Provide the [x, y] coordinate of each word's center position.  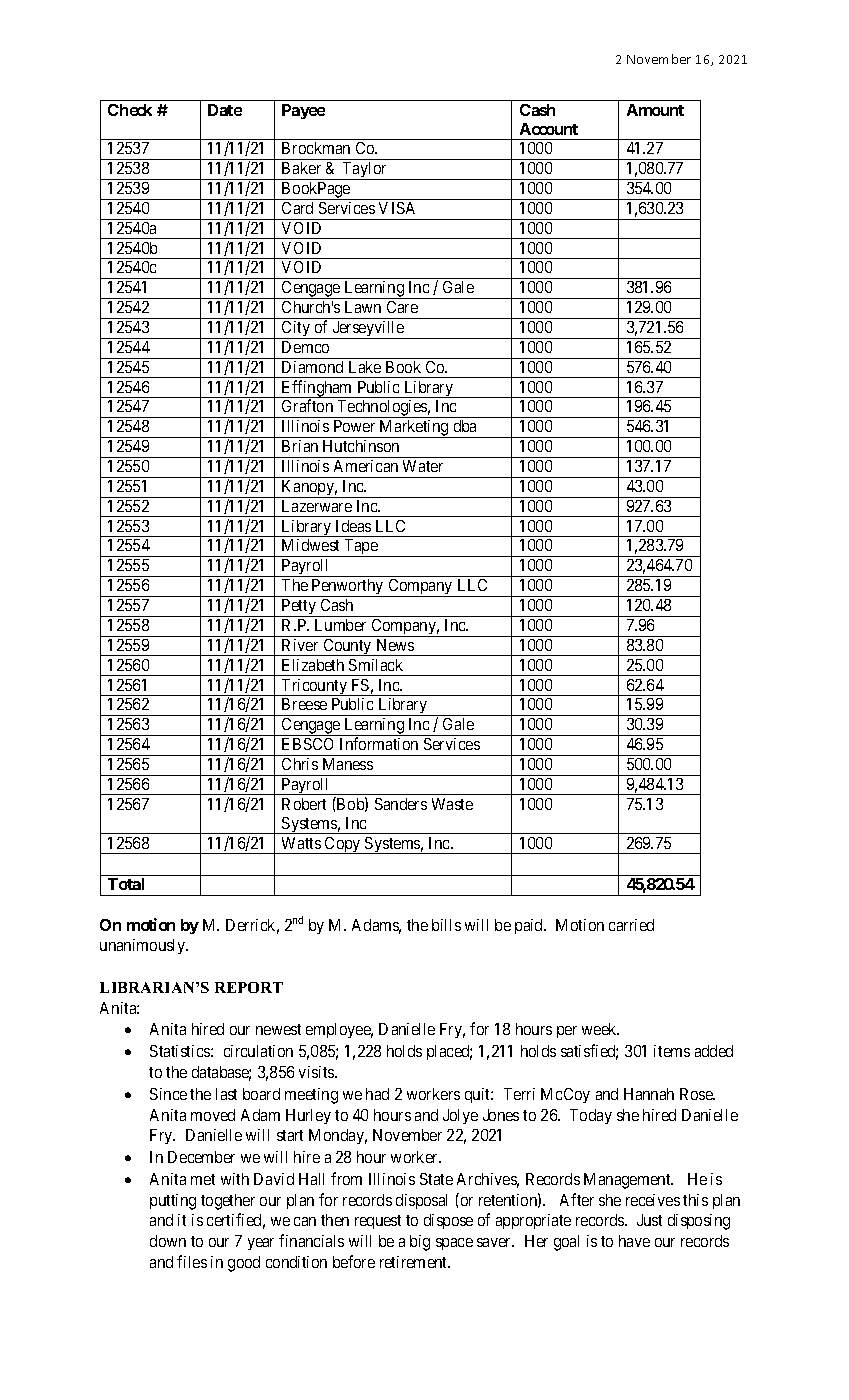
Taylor [365, 171]
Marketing [414, 429]
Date [225, 110]
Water [423, 466]
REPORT [249, 987]
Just [649, 1220]
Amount [655, 110]
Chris [300, 764]
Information [379, 743]
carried [631, 925]
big [420, 1243]
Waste [452, 804]
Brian [300, 446]
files [192, 1261]
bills [446, 925]
